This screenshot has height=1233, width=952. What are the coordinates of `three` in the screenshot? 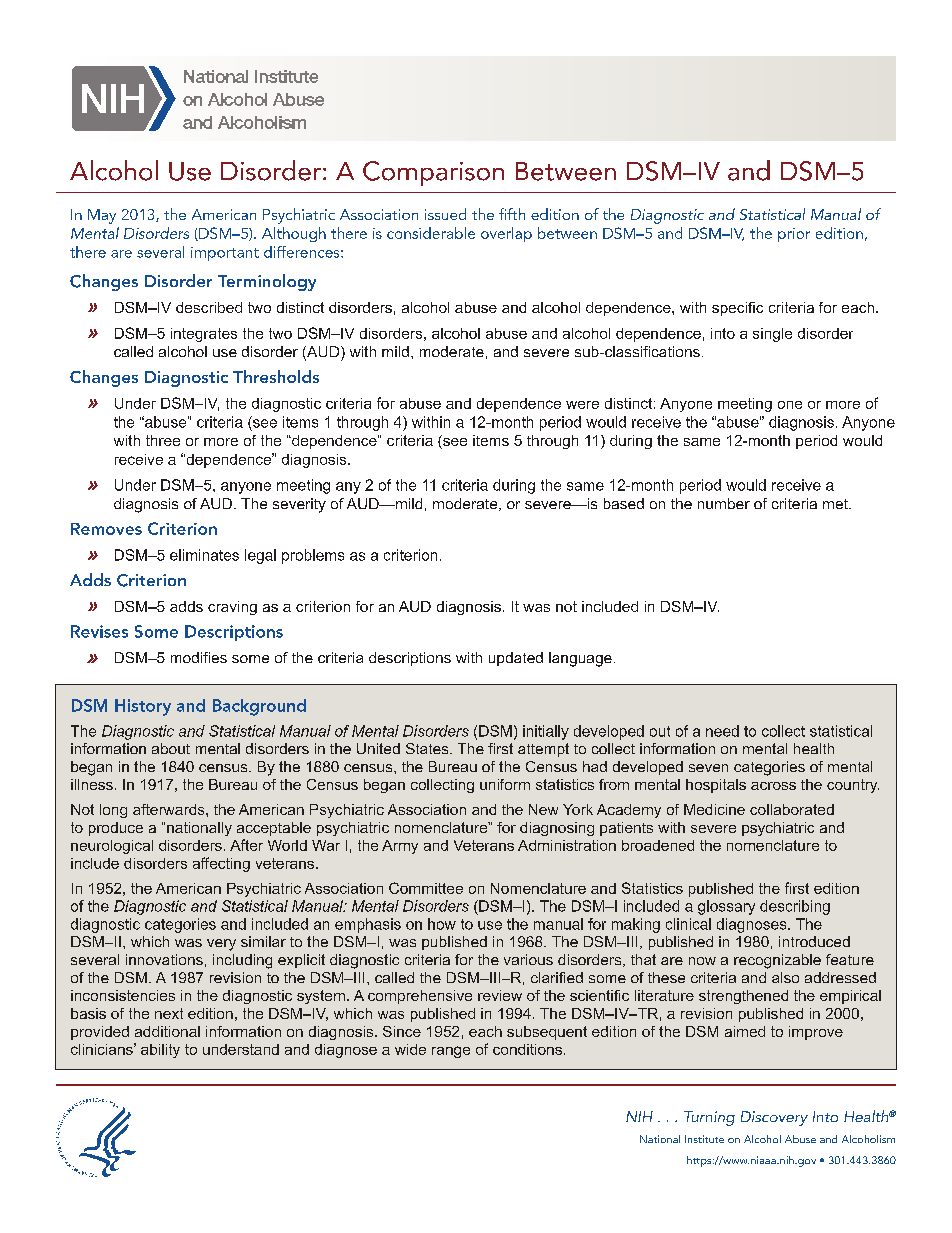 It's located at (163, 440).
